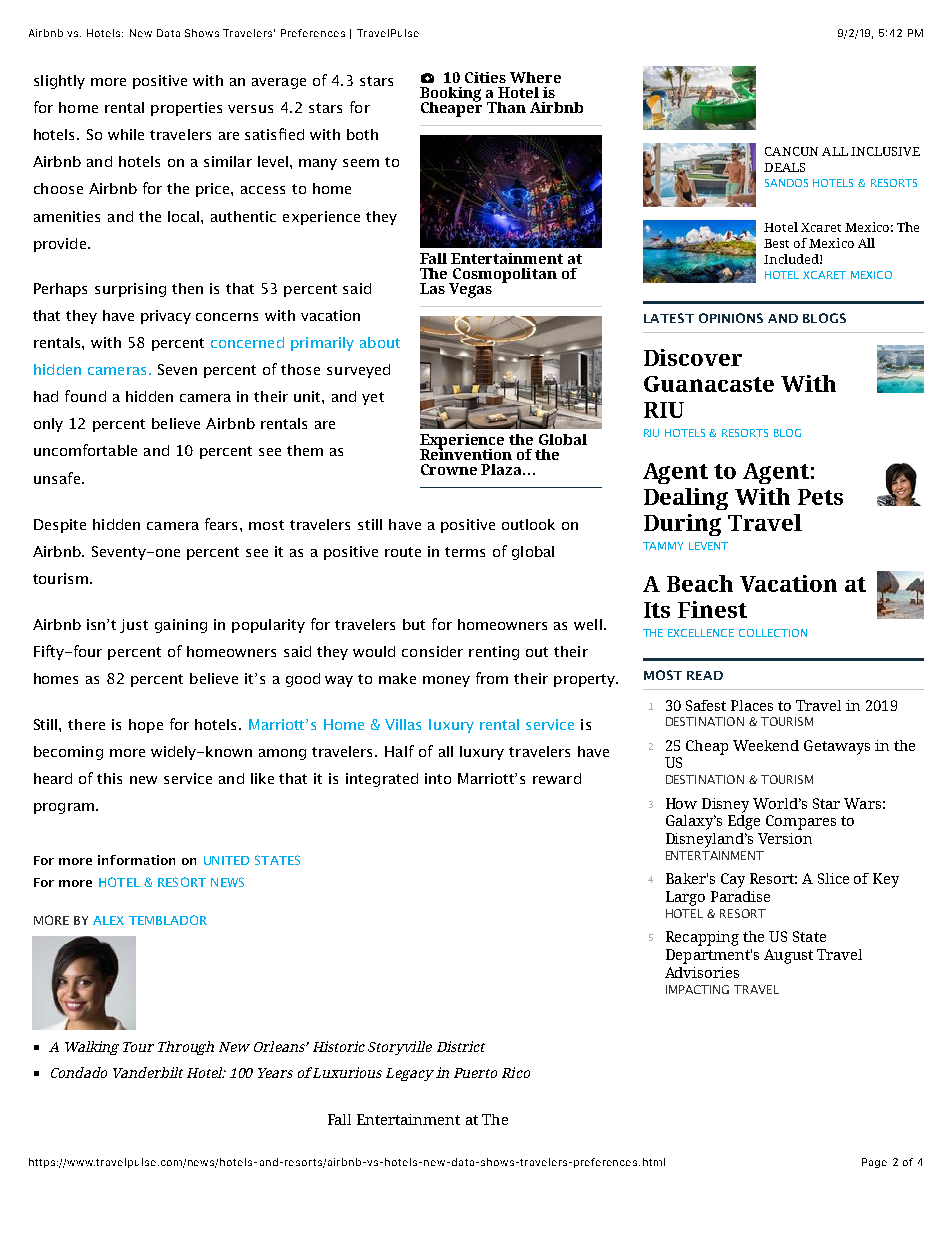 The width and height of the screenshot is (952, 1233). I want to click on Than, so click(506, 107).
